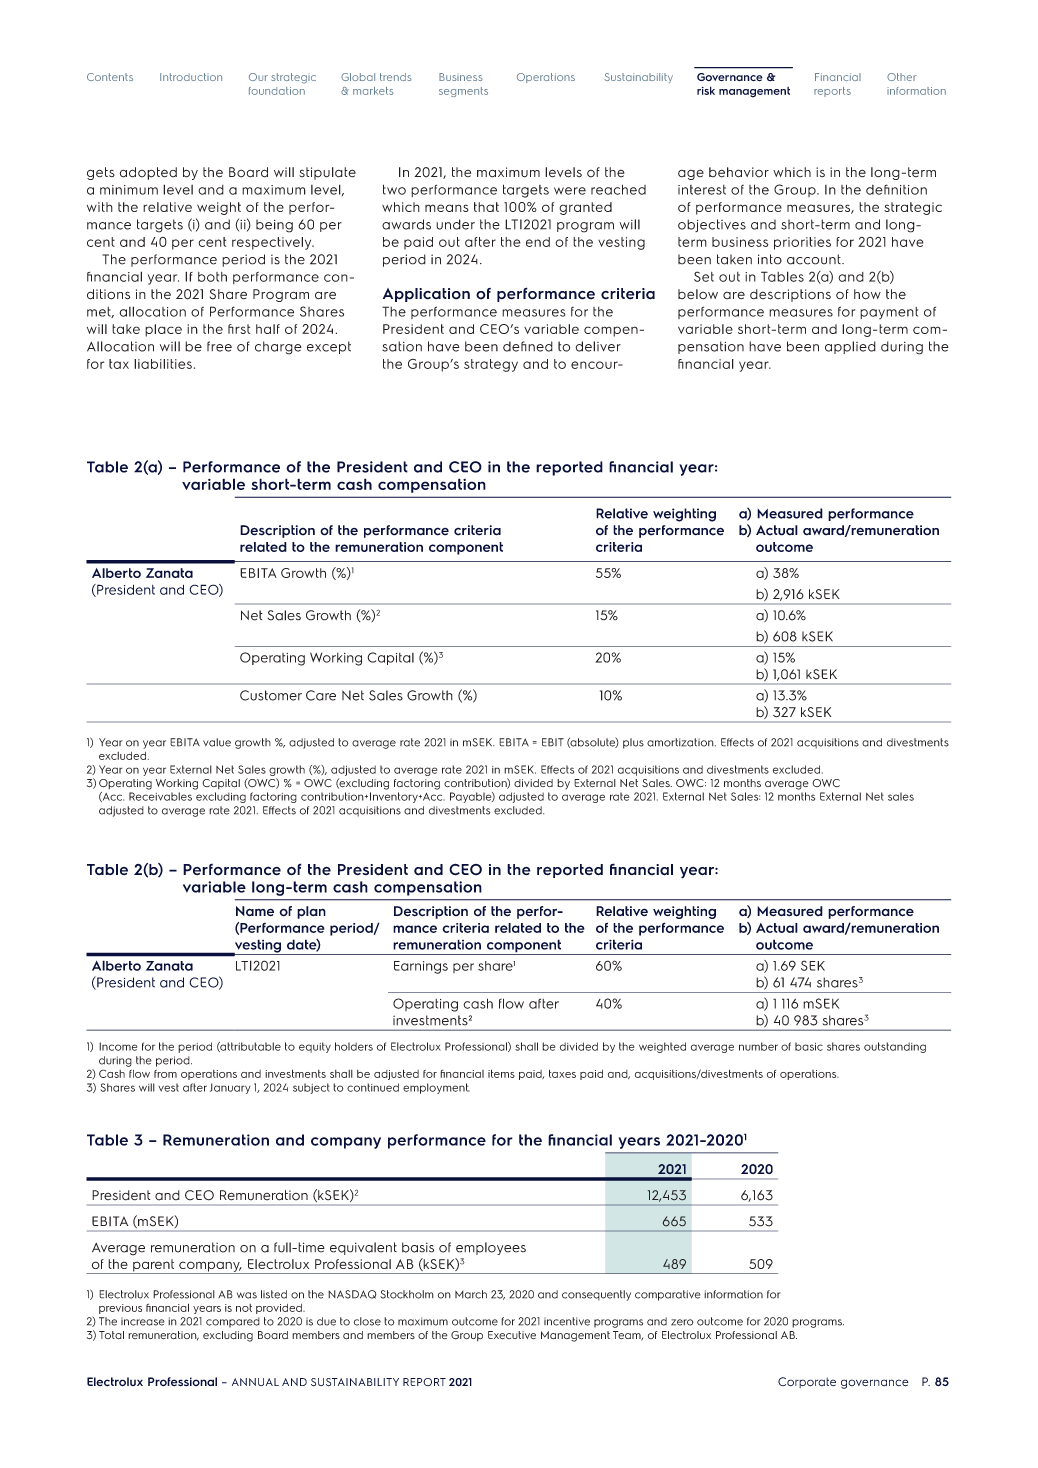 The image size is (1038, 1468). I want to click on liabilities, so click(163, 364).
